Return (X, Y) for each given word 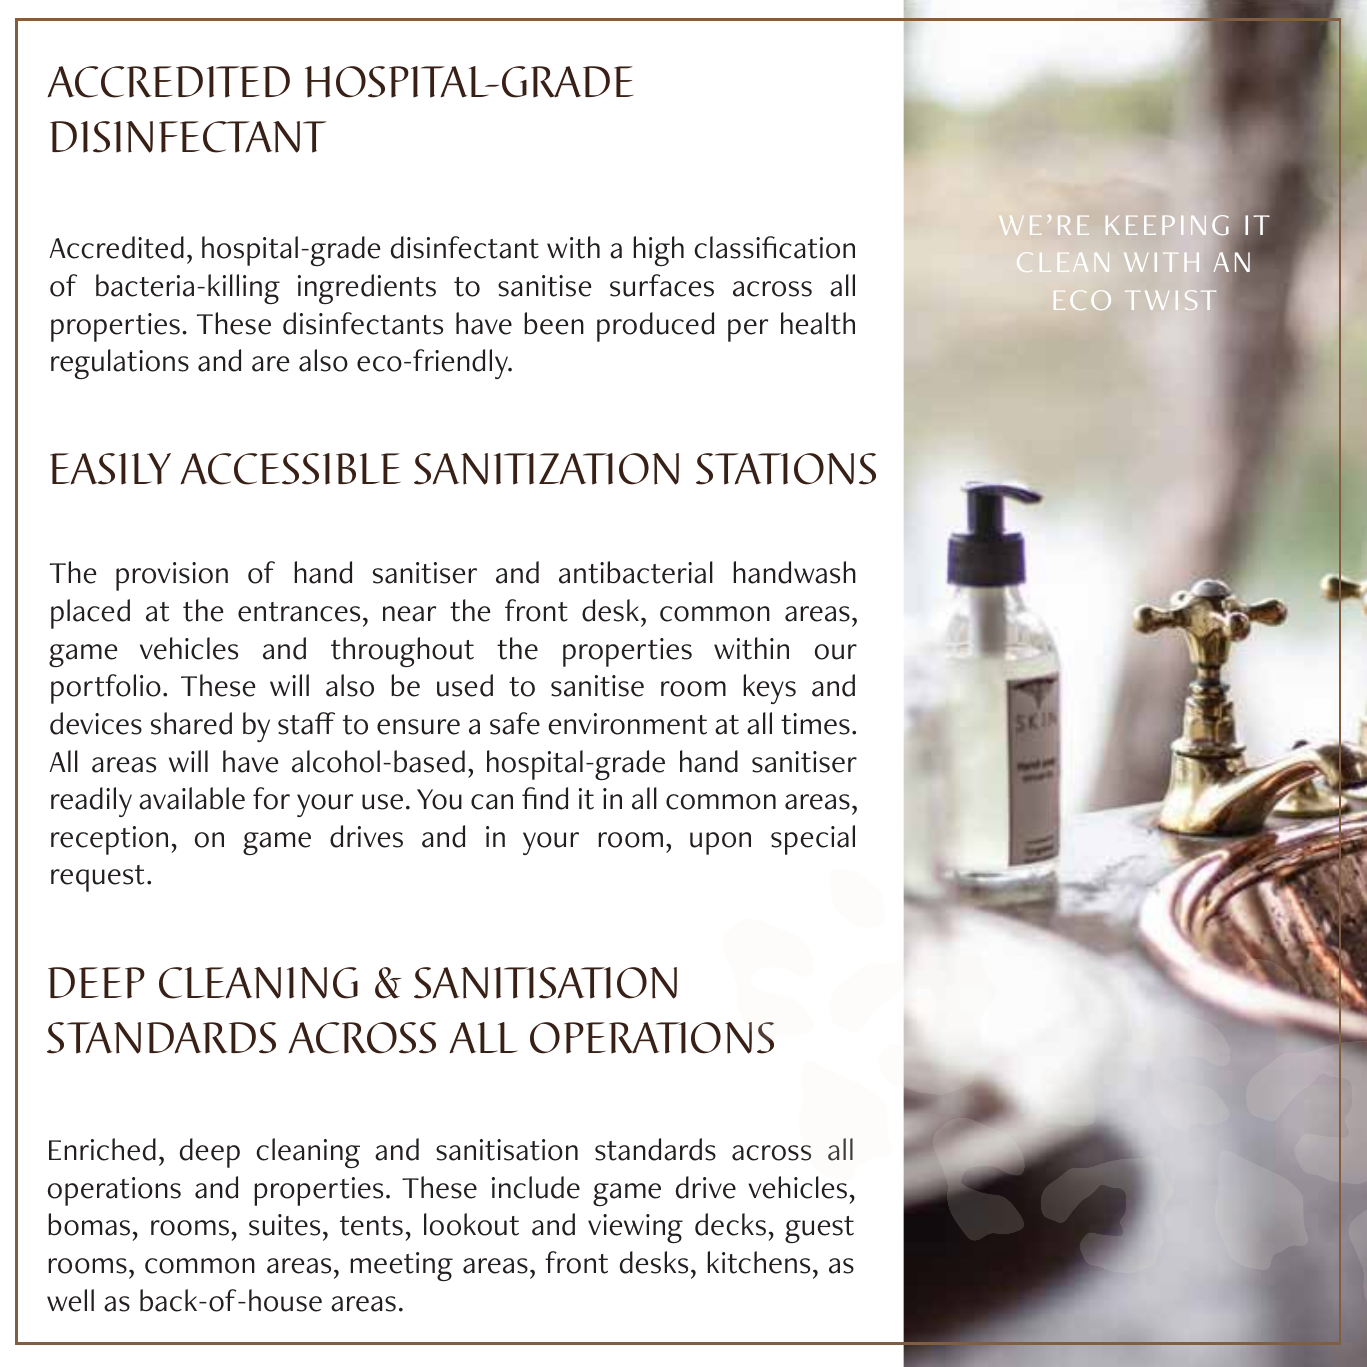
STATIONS (786, 469)
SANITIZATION (546, 469)
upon (720, 843)
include (536, 1187)
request (97, 878)
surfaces (662, 285)
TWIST (1170, 300)
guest (819, 1230)
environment (628, 724)
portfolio (106, 689)
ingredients (367, 289)
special (813, 840)
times (815, 724)
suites (284, 1225)
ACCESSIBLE (290, 469)
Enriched (102, 1149)
